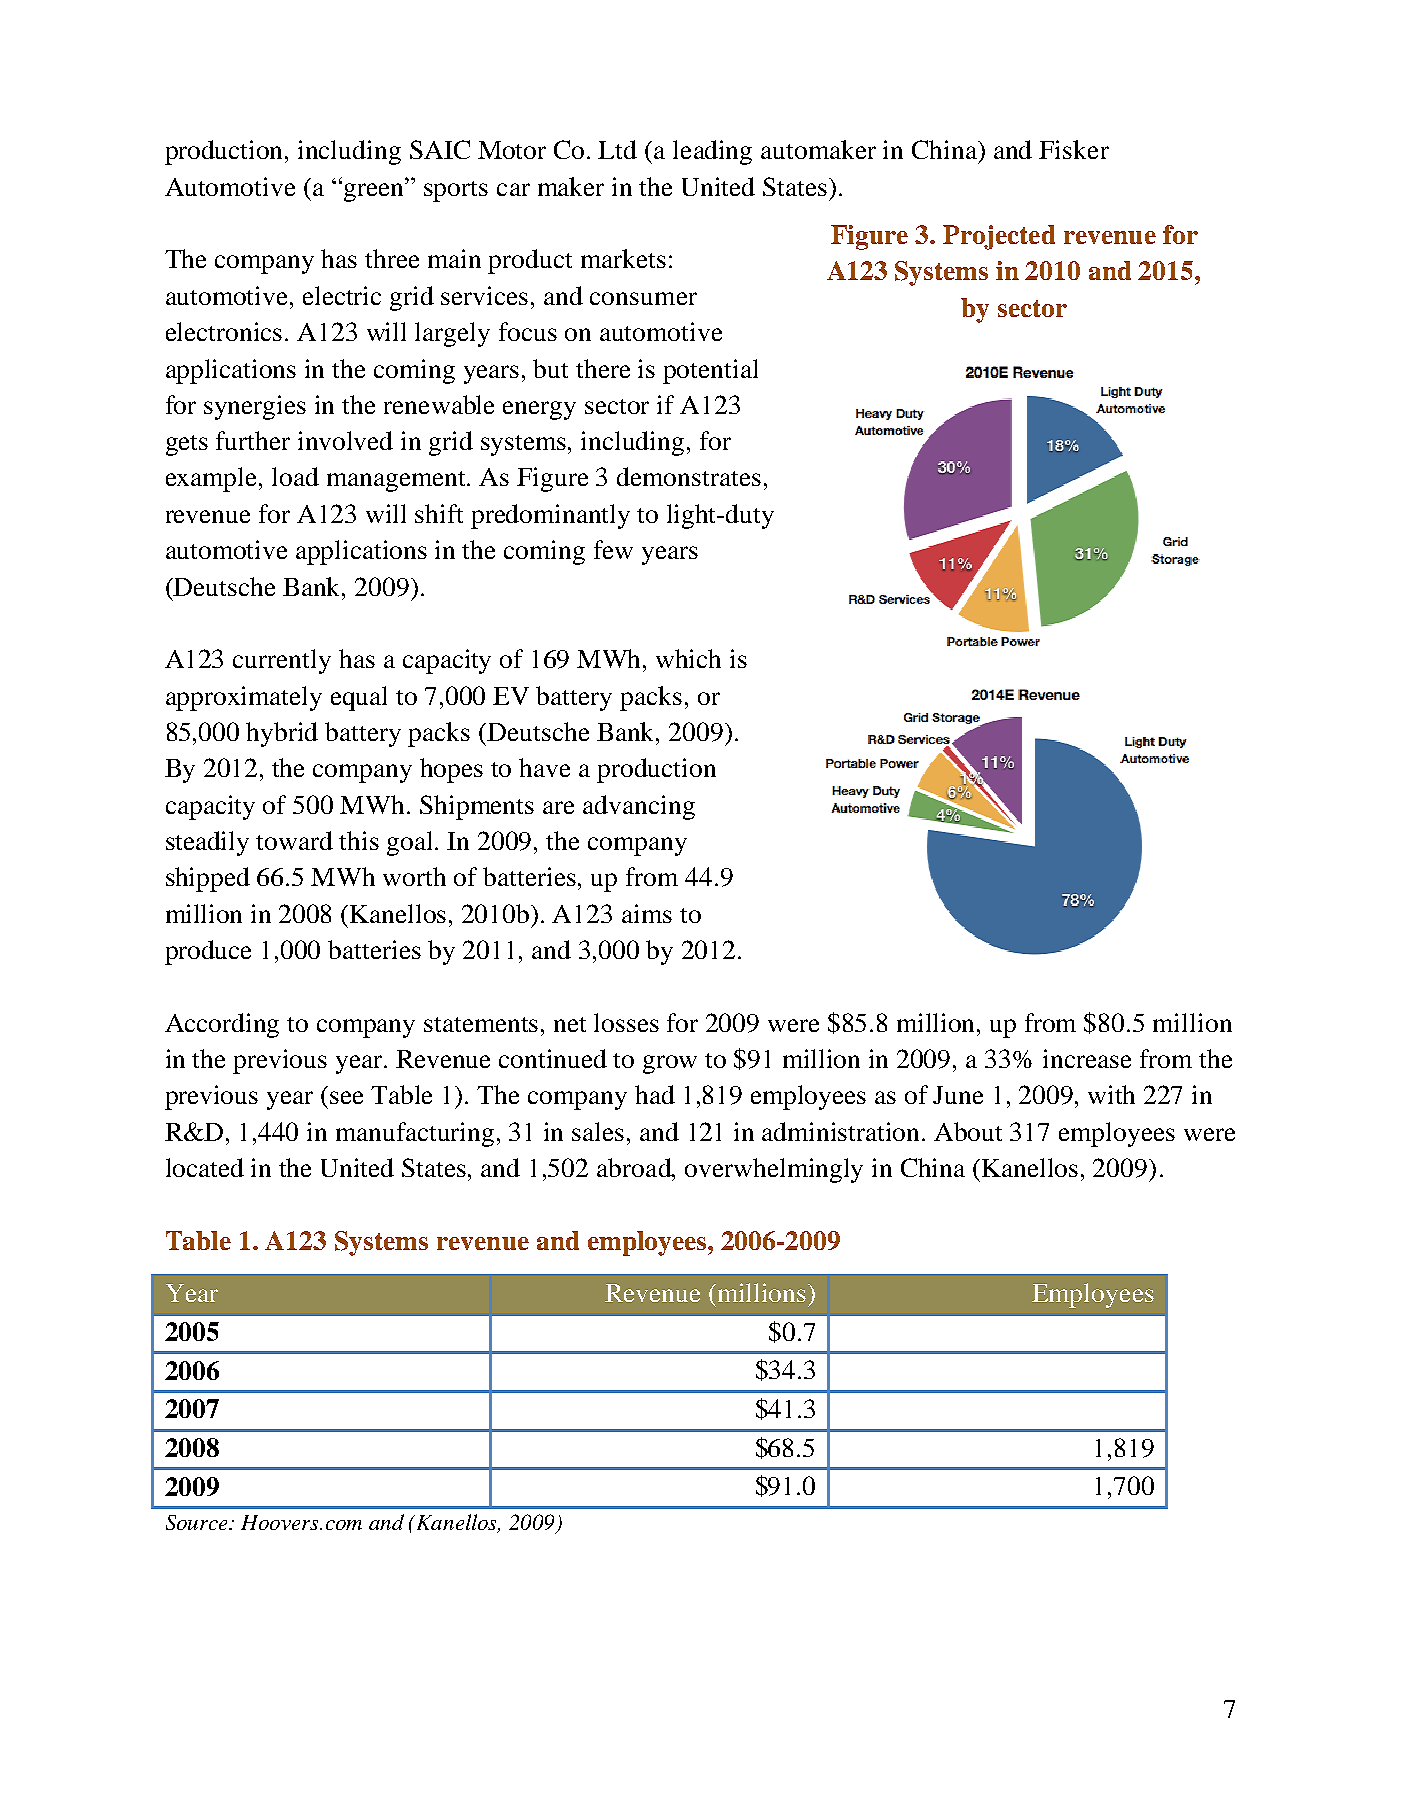 The height and width of the image is (1814, 1402). Describe the element at coordinates (613, 549) in the image. I see `few` at that location.
